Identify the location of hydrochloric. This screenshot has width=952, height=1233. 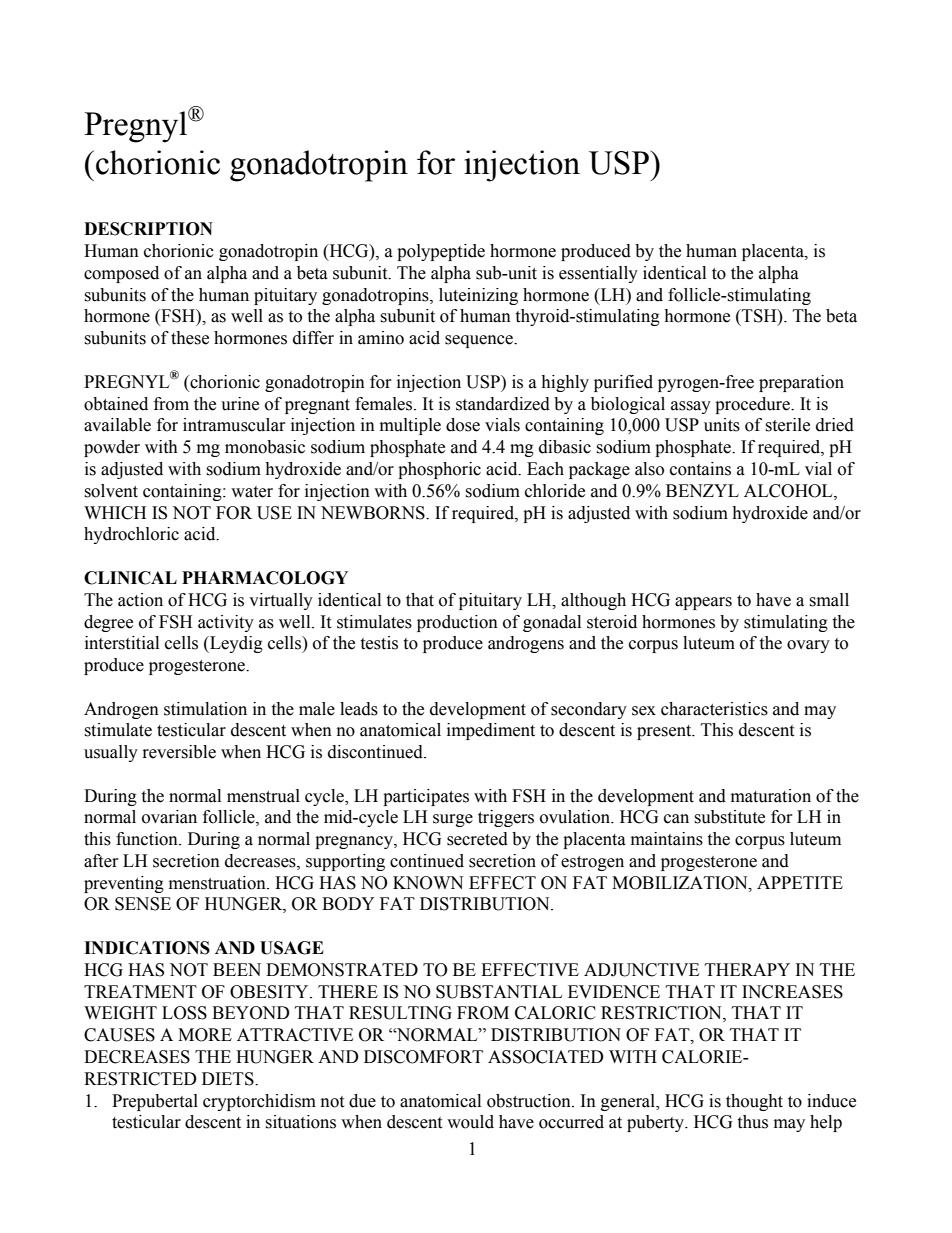
(131, 535).
